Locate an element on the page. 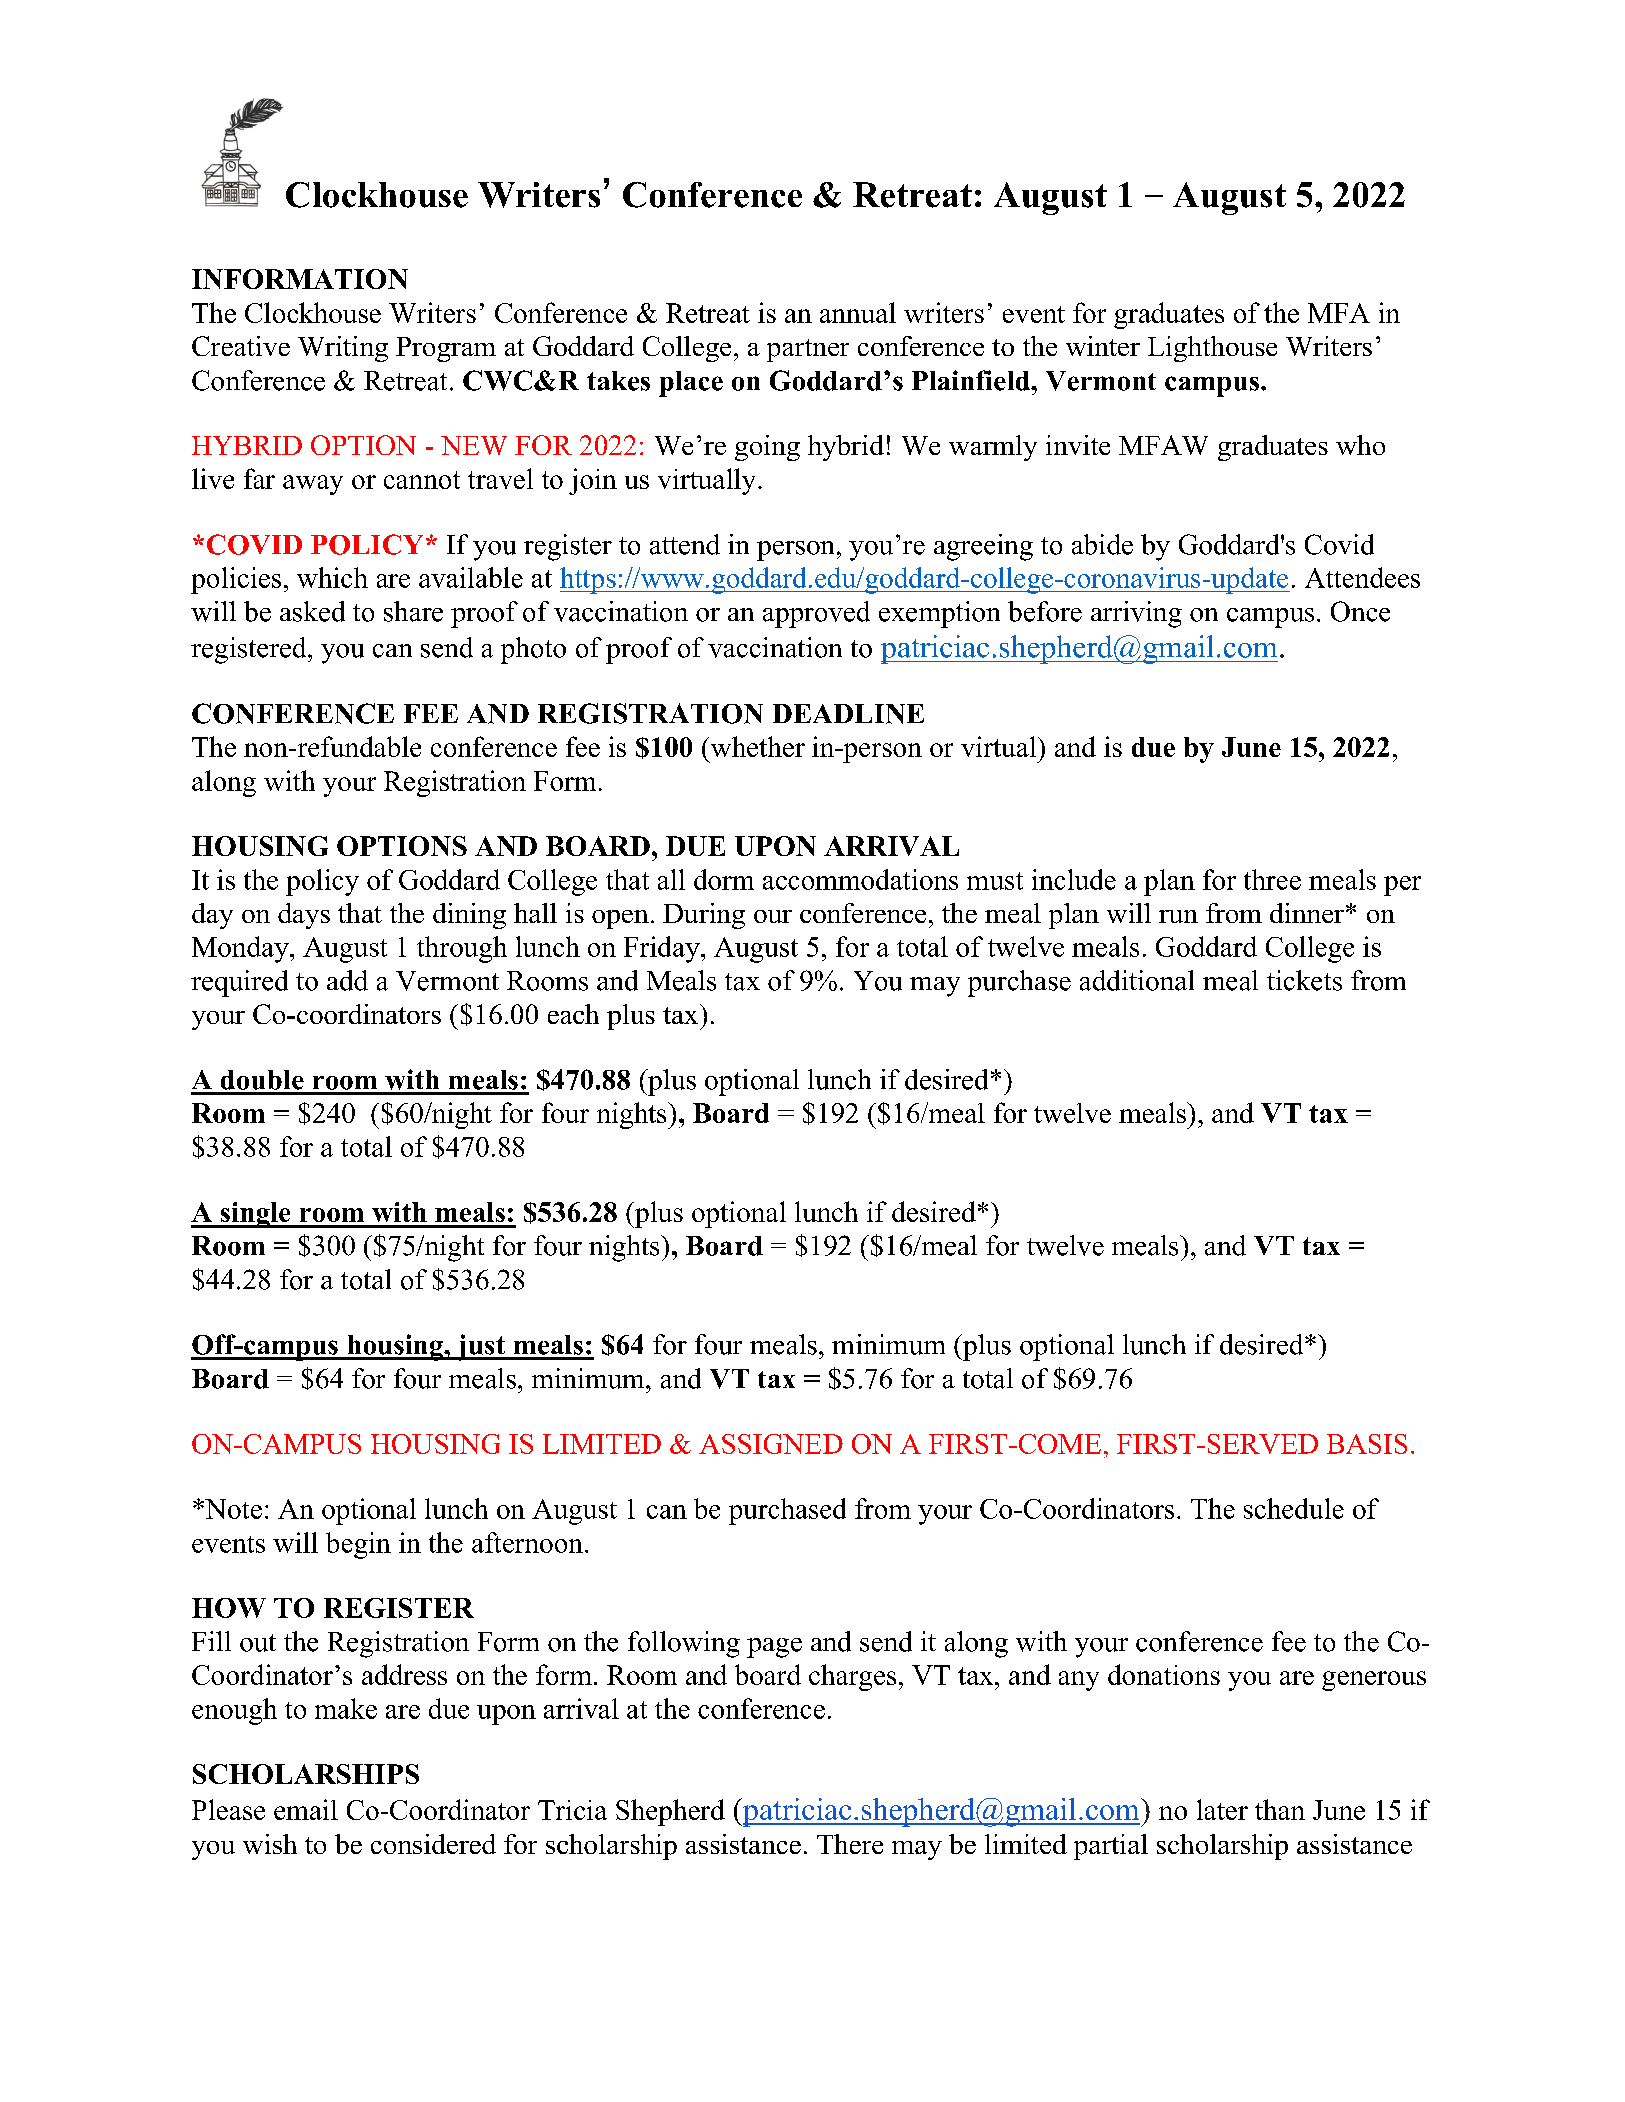  There is located at coordinates (850, 1844).
